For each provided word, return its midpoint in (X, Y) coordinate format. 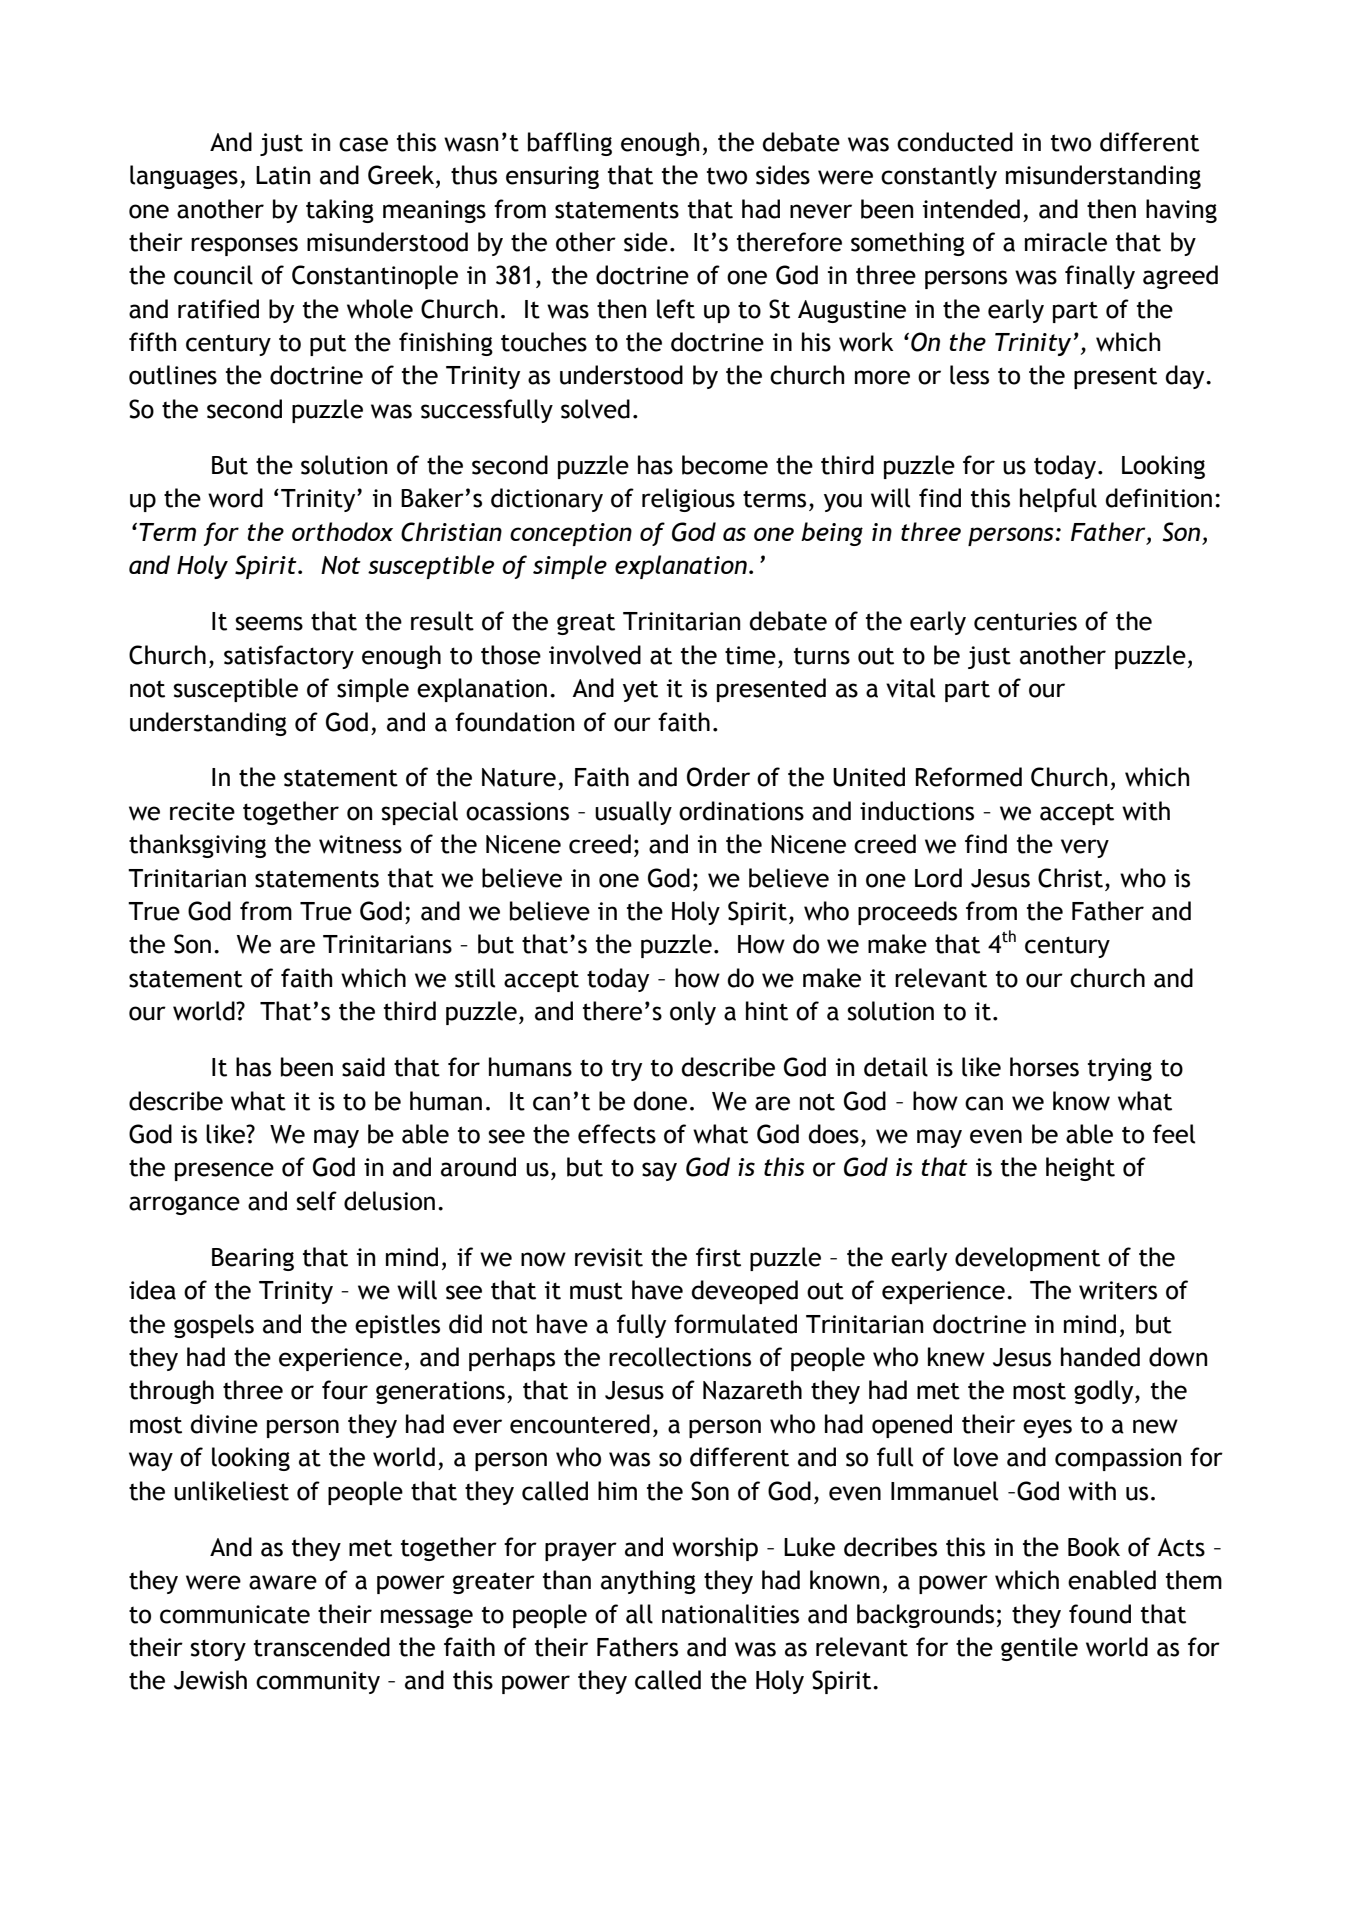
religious (688, 500)
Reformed (969, 777)
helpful (1058, 500)
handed (1100, 1357)
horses (1044, 1067)
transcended (322, 1647)
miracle (1066, 242)
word (235, 498)
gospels (214, 1326)
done (660, 1101)
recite (202, 811)
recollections (680, 1357)
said (363, 1067)
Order (718, 777)
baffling (570, 144)
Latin (283, 175)
